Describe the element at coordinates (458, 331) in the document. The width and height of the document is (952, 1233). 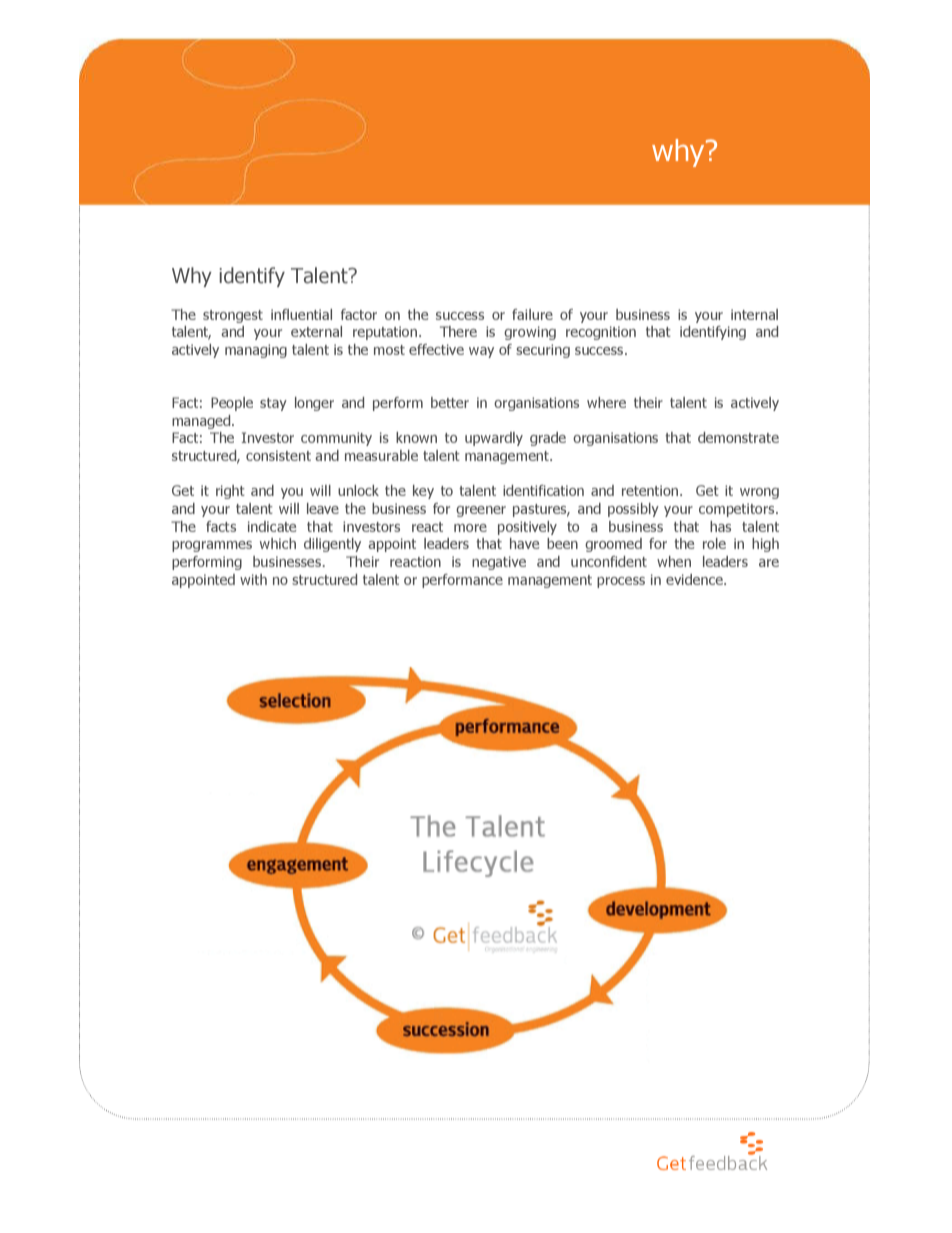
I see `There` at that location.
